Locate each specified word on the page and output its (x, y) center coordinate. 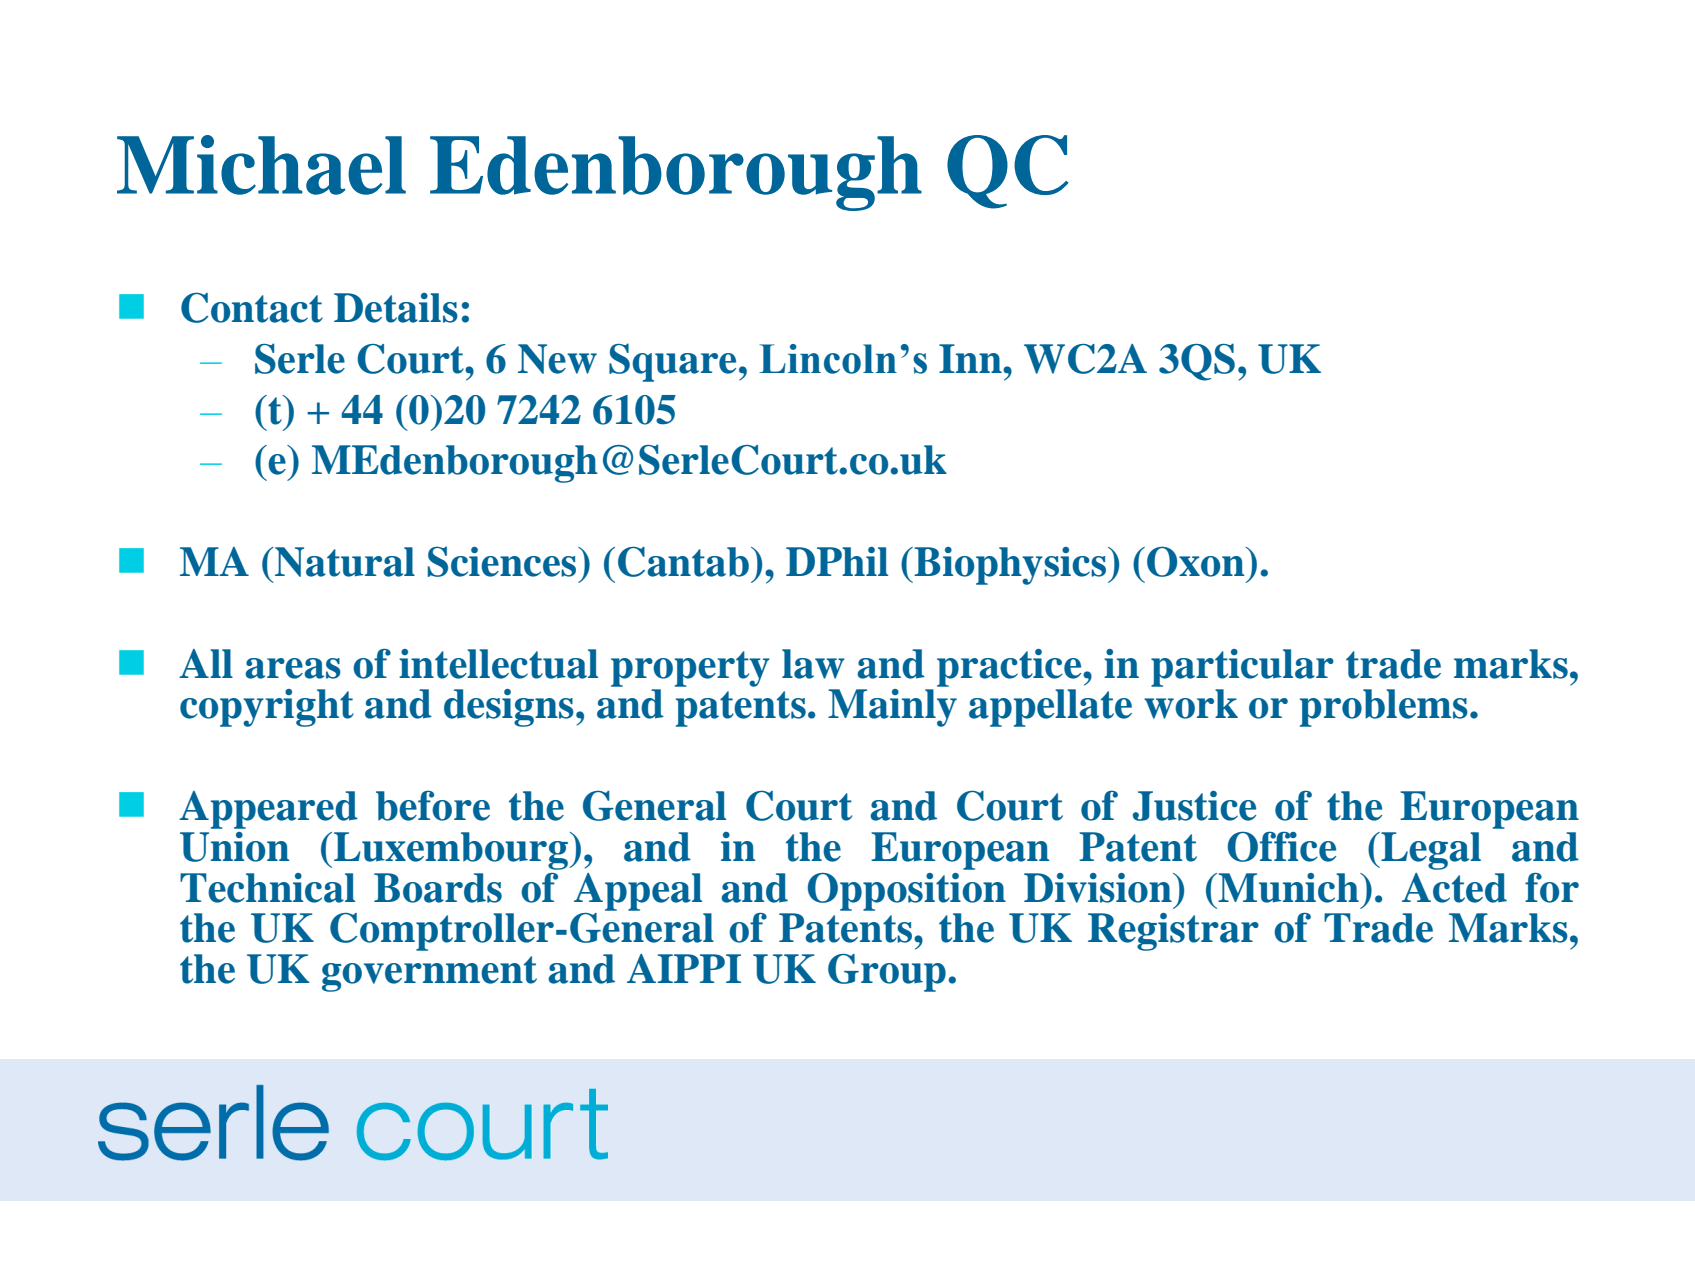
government (429, 974)
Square (672, 362)
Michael (261, 165)
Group (887, 973)
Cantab (683, 561)
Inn (971, 358)
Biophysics (1010, 566)
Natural (344, 562)
